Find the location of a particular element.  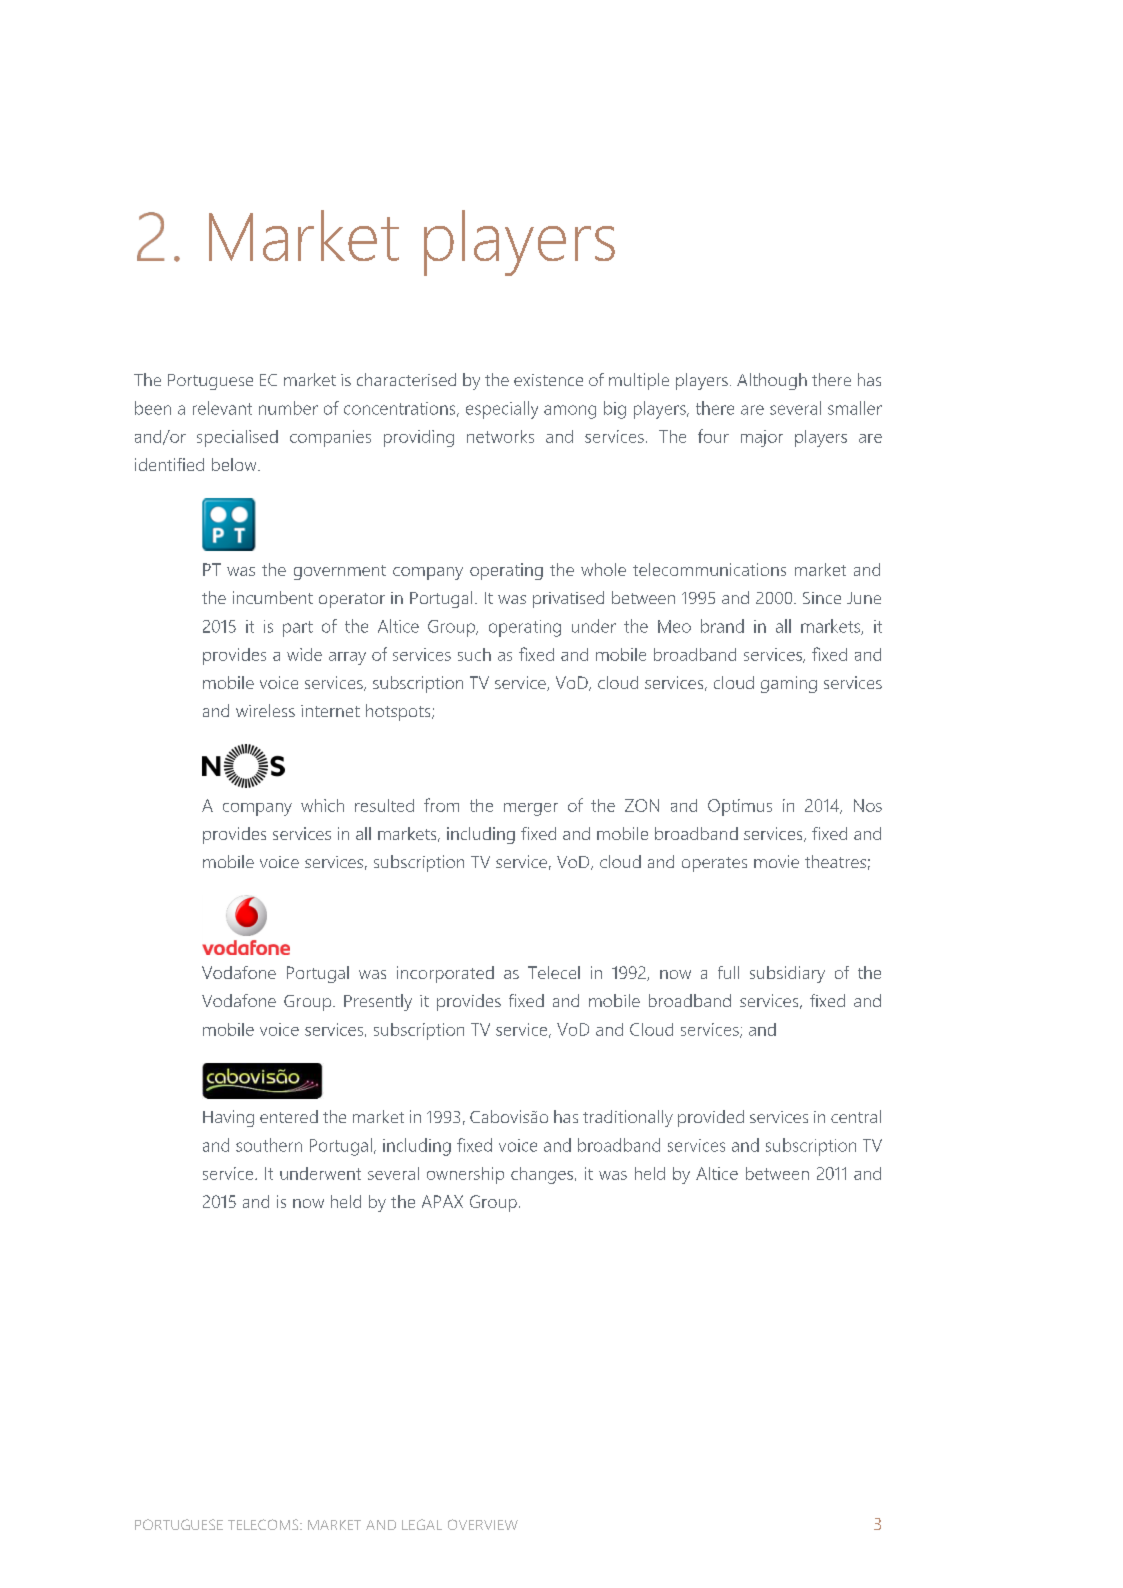

TELECOMS is located at coordinates (264, 1524).
